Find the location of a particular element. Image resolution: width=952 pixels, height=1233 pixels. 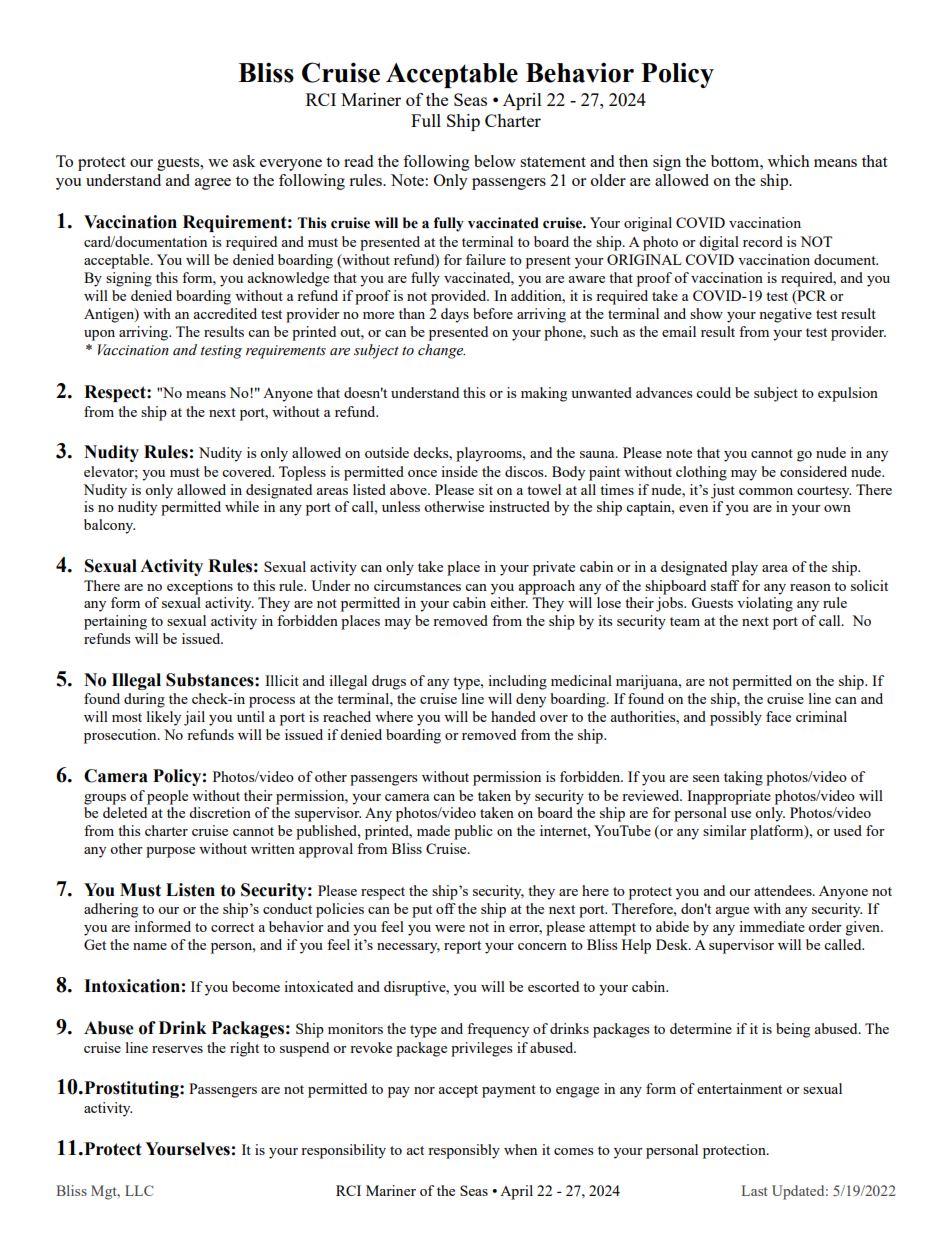

below is located at coordinates (495, 161).
